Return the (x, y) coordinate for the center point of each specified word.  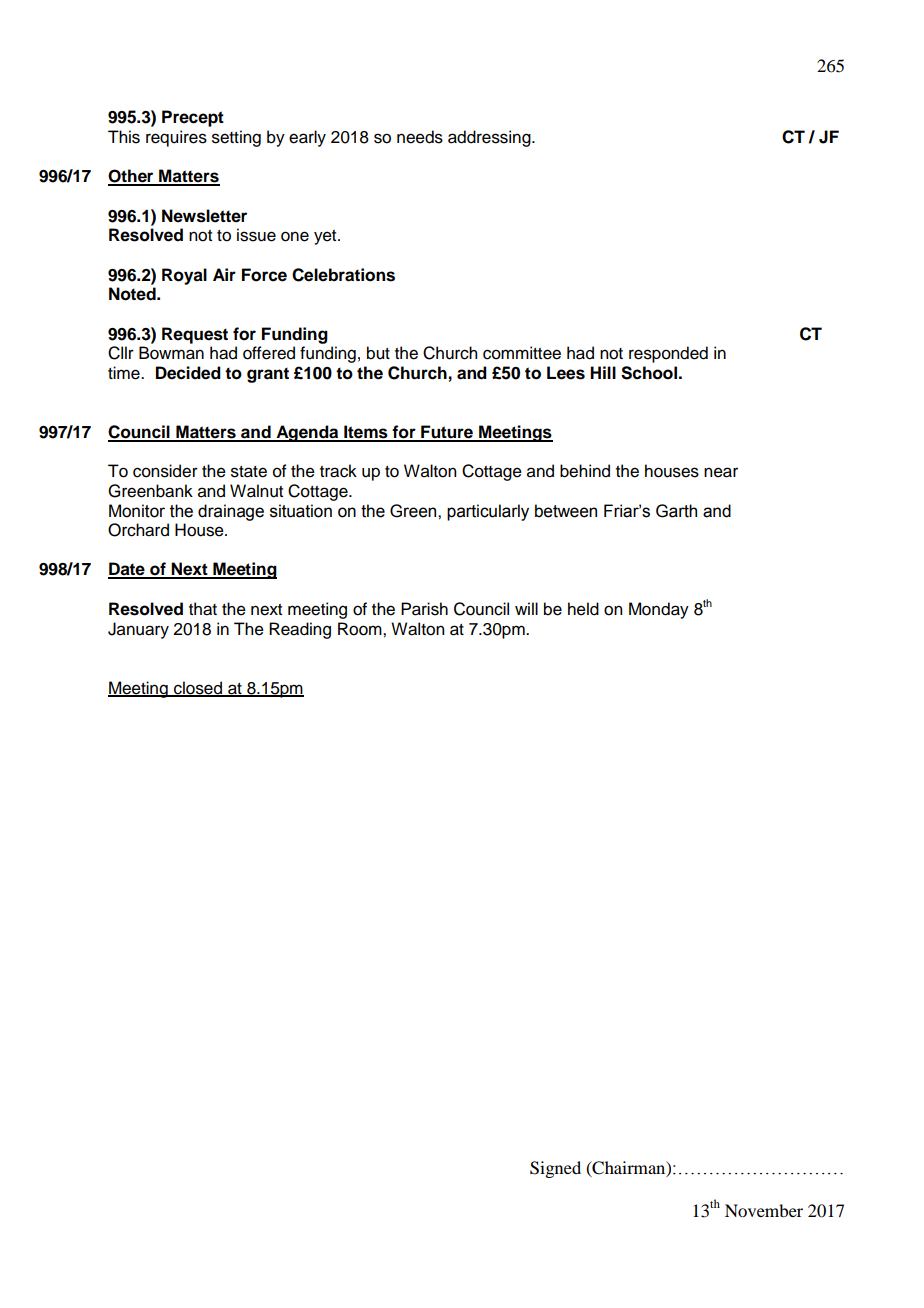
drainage (231, 512)
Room (361, 629)
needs (420, 137)
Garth (676, 511)
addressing (490, 138)
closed (198, 688)
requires (176, 138)
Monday (659, 610)
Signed (555, 1169)
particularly (488, 512)
